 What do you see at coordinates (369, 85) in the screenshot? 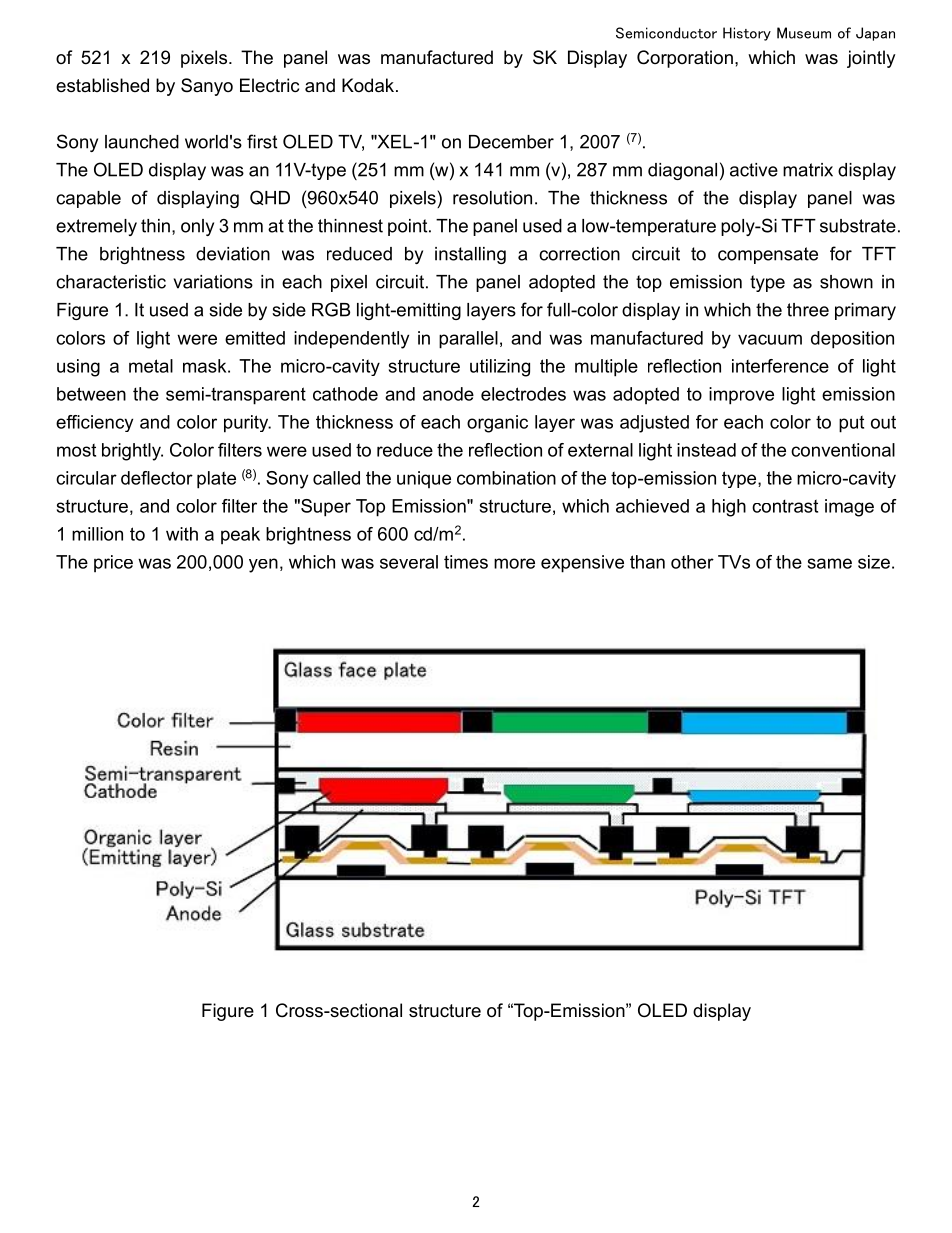
I see `Kodak` at bounding box center [369, 85].
